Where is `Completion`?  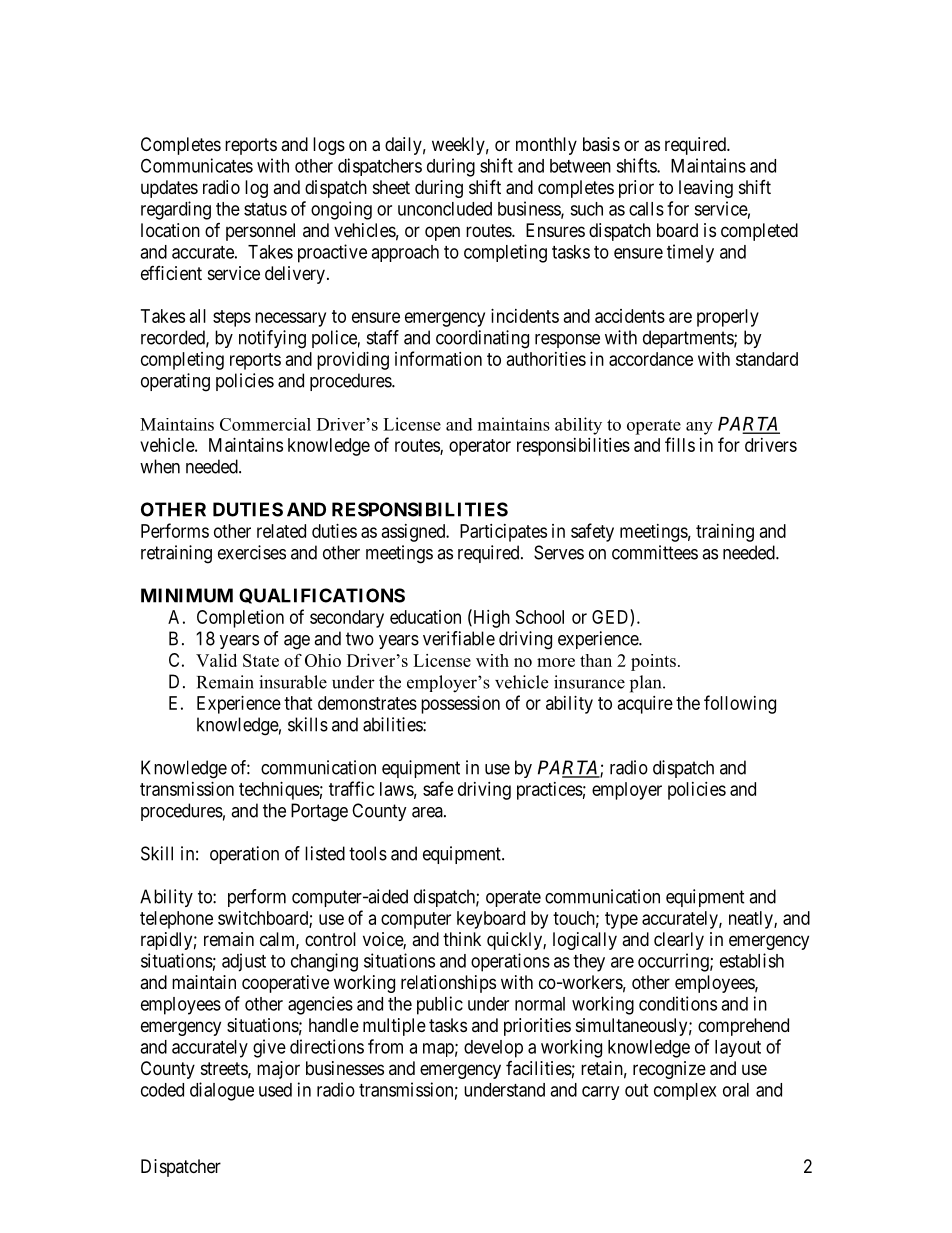 Completion is located at coordinates (240, 619).
